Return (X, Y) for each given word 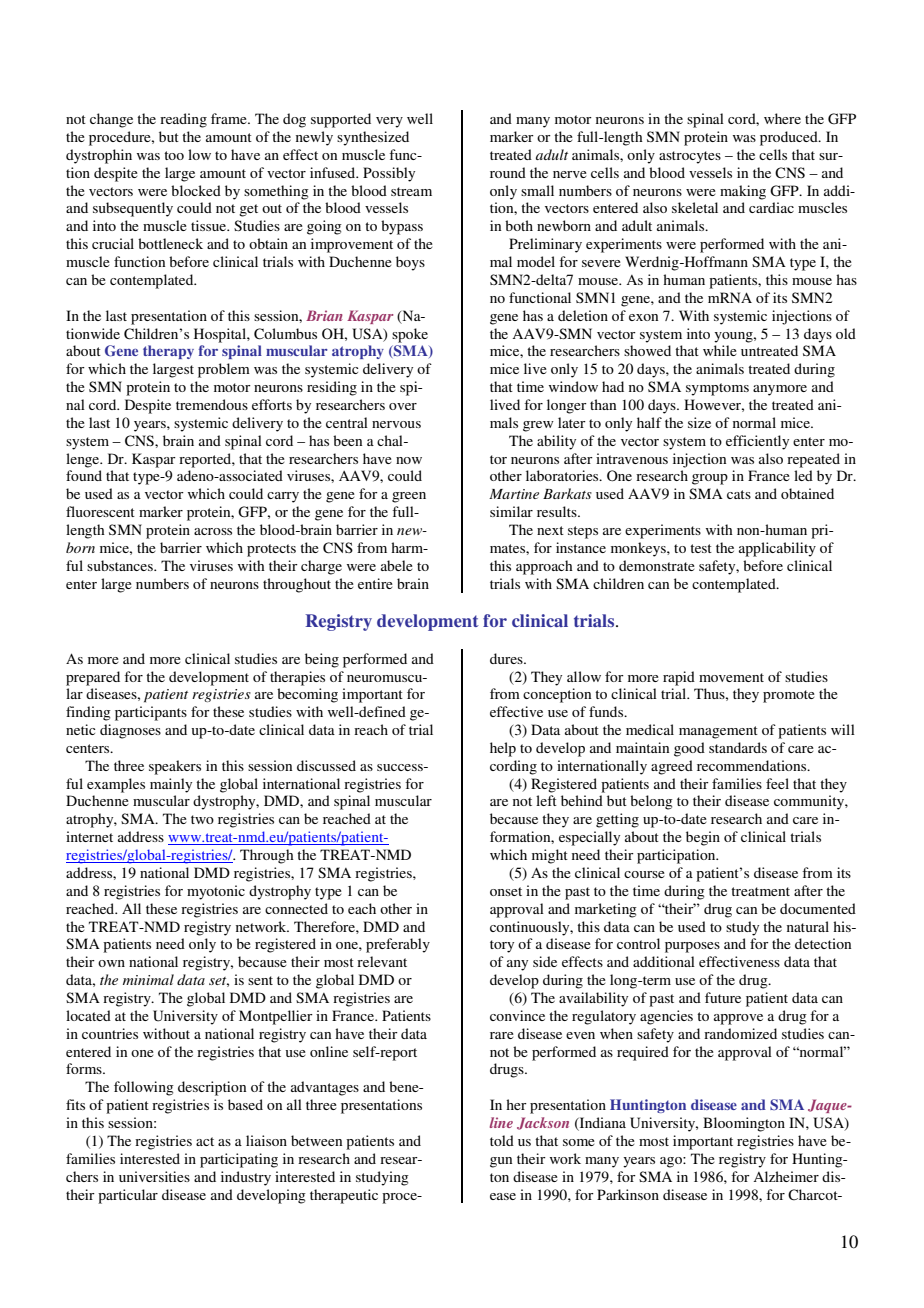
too (174, 155)
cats (739, 494)
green (409, 497)
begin (703, 838)
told (502, 1140)
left (546, 800)
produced (790, 138)
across (213, 531)
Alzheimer (786, 1176)
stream (411, 191)
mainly (171, 785)
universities (154, 1176)
